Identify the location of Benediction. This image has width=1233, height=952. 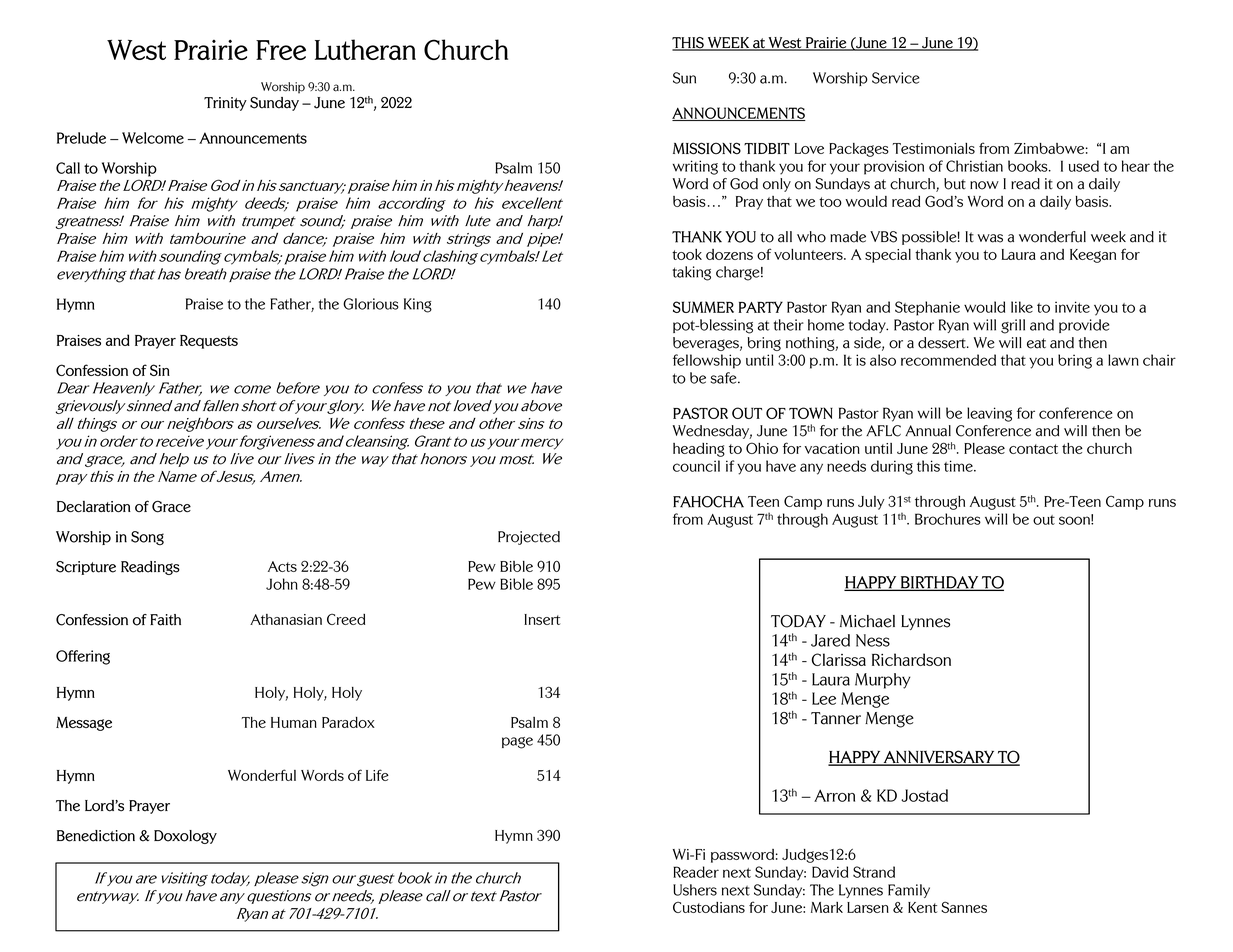
(96, 836).
